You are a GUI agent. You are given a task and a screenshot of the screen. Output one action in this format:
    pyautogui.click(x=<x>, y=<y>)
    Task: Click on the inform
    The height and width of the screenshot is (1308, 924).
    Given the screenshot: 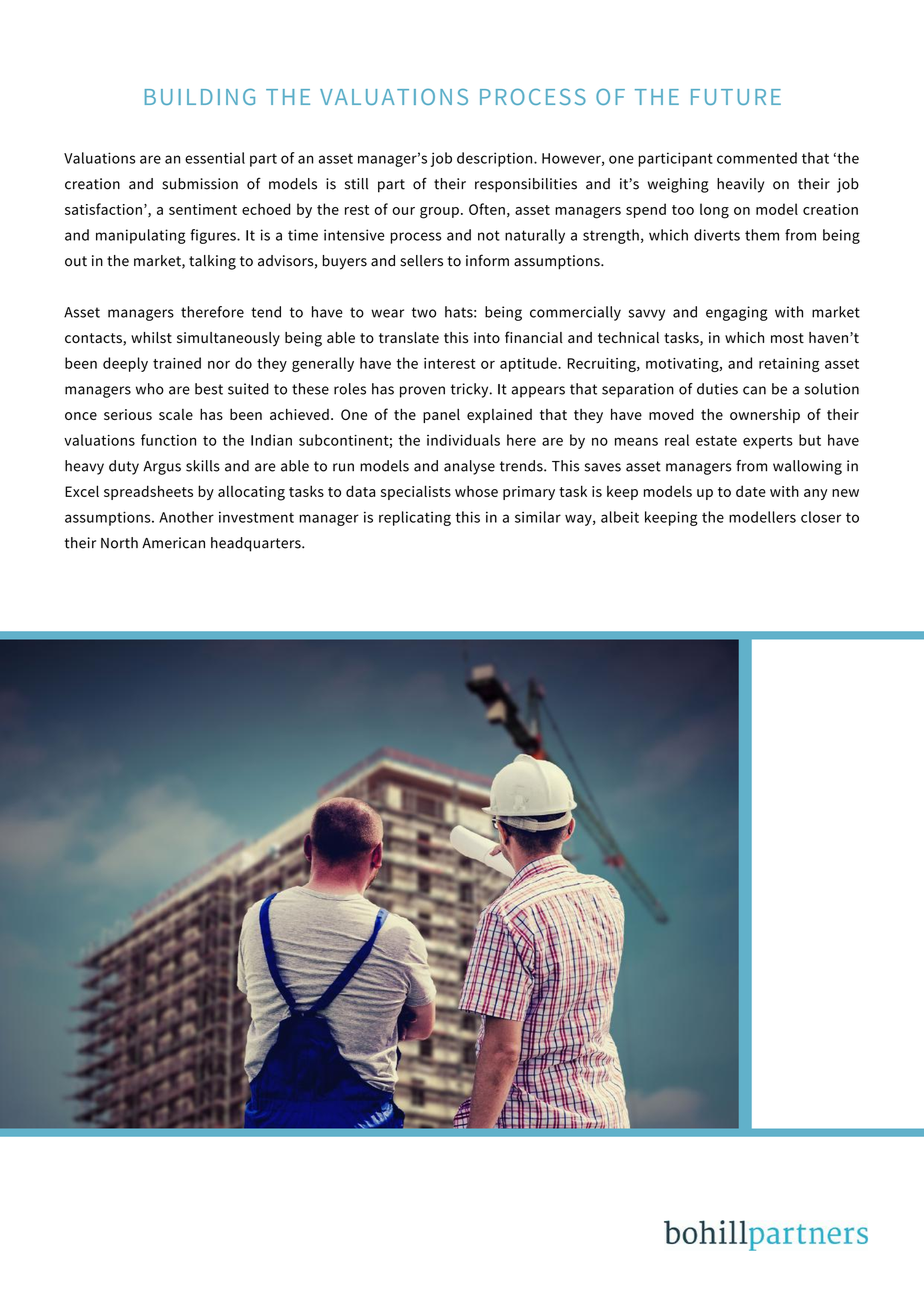 What is the action you would take?
    pyautogui.click(x=487, y=260)
